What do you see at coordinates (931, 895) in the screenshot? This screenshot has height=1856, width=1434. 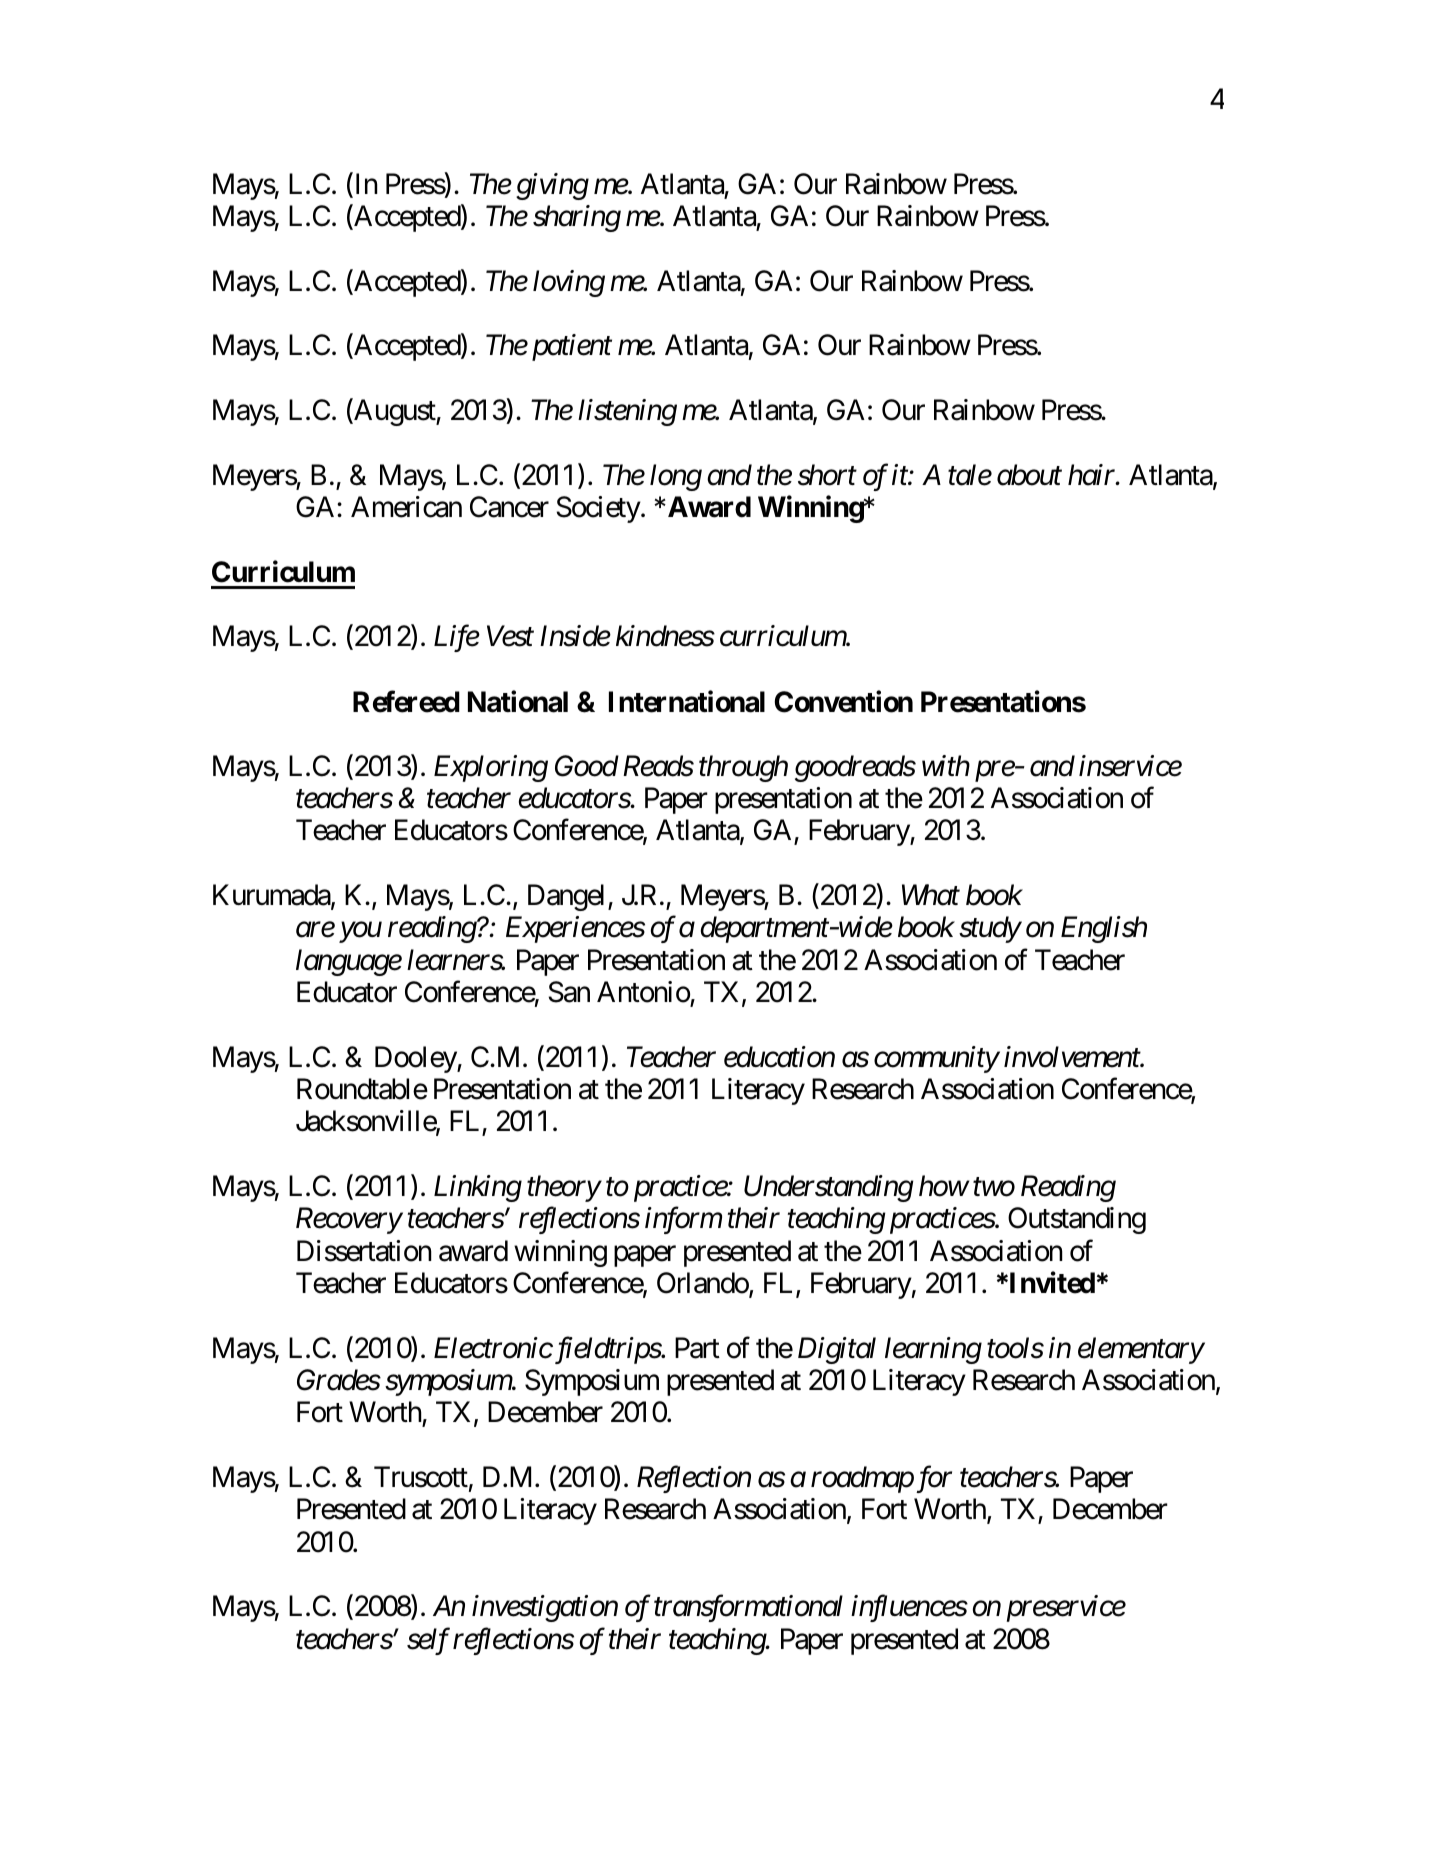 I see `What` at bounding box center [931, 895].
